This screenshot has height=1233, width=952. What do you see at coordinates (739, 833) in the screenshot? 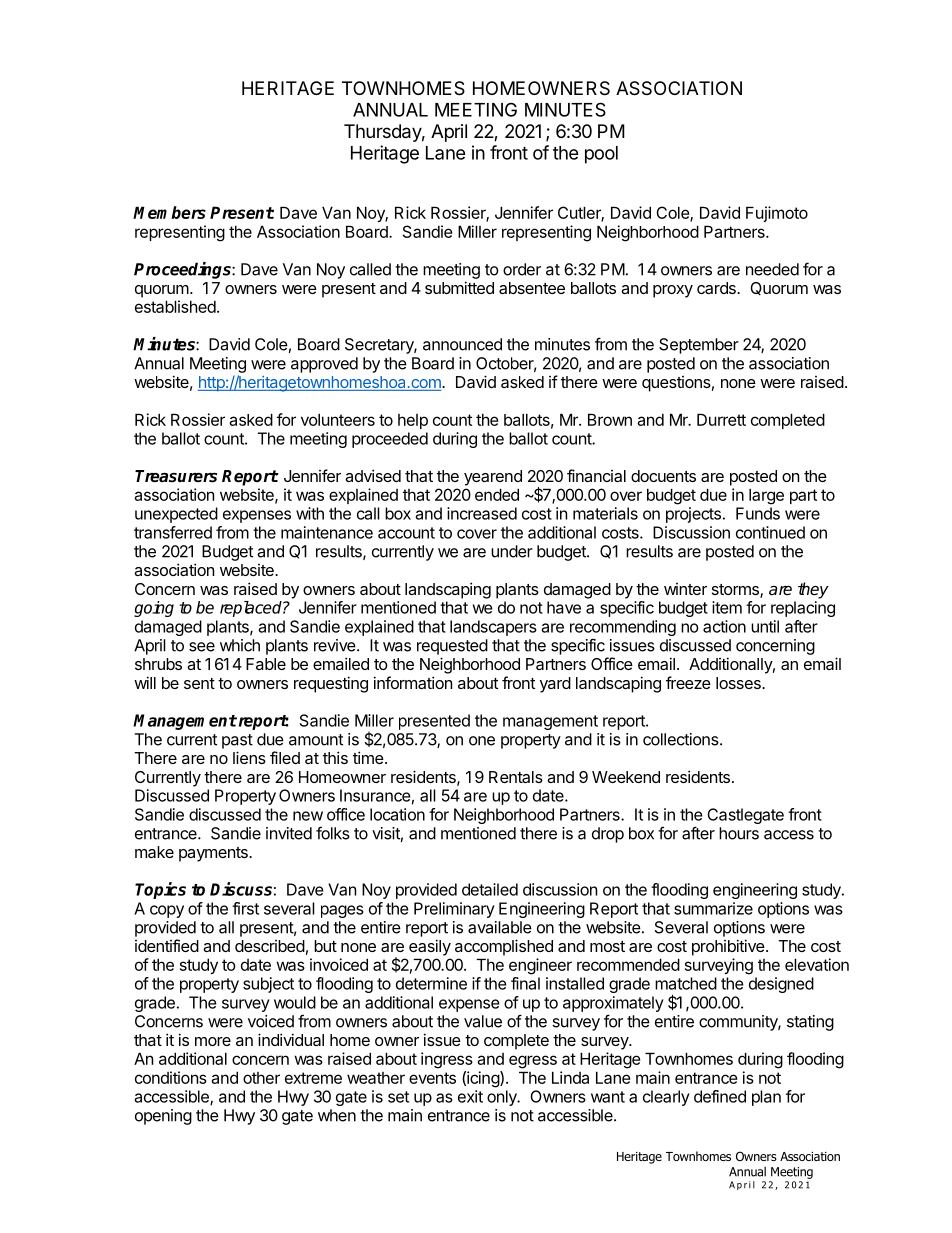
I see `hours` at bounding box center [739, 833].
